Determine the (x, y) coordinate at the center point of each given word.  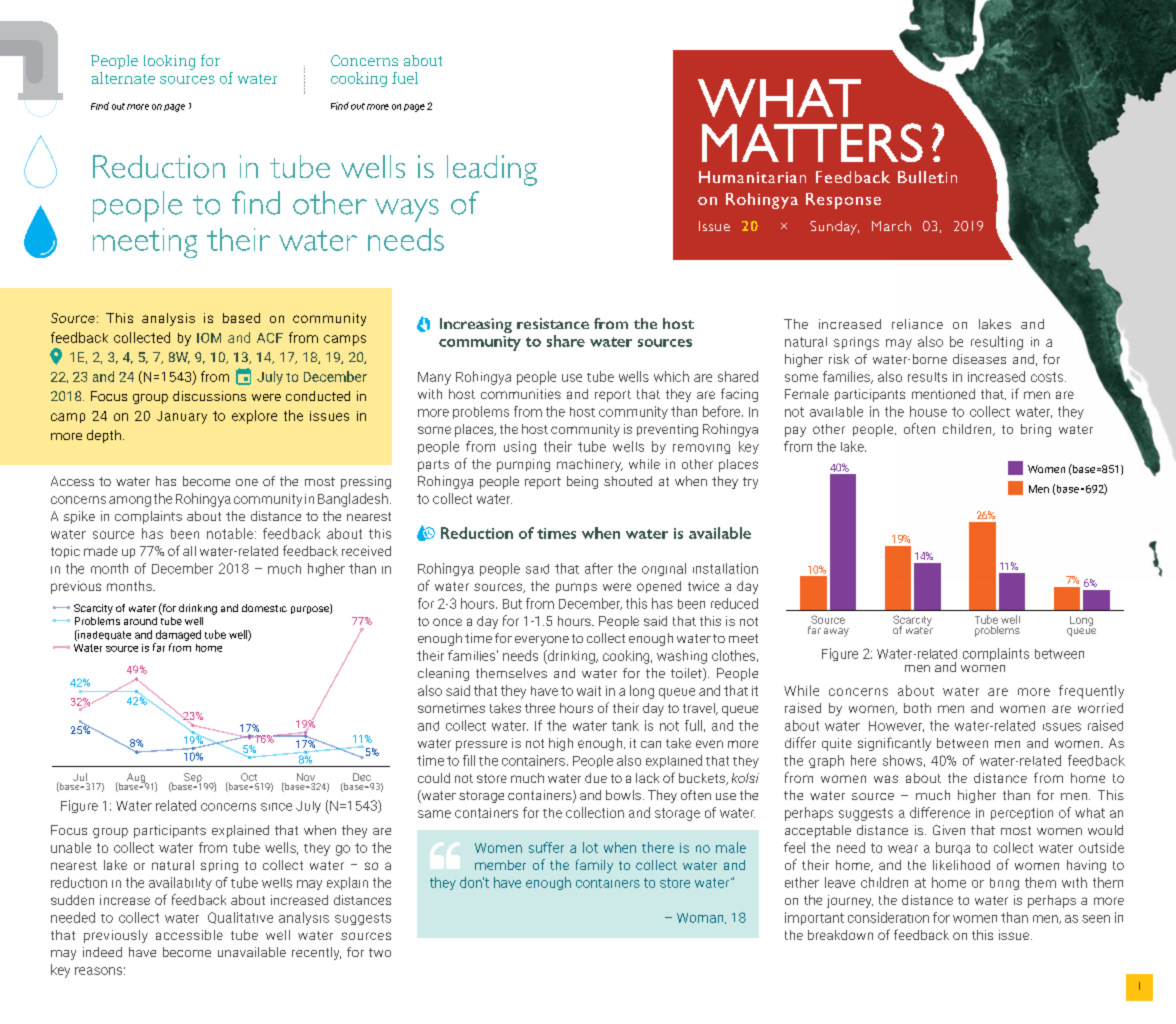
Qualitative (240, 918)
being (582, 482)
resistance (553, 323)
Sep (192, 779)
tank (625, 725)
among (130, 501)
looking (169, 62)
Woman (701, 918)
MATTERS (812, 142)
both (917, 708)
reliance (917, 324)
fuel (405, 78)
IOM (209, 338)
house (928, 411)
